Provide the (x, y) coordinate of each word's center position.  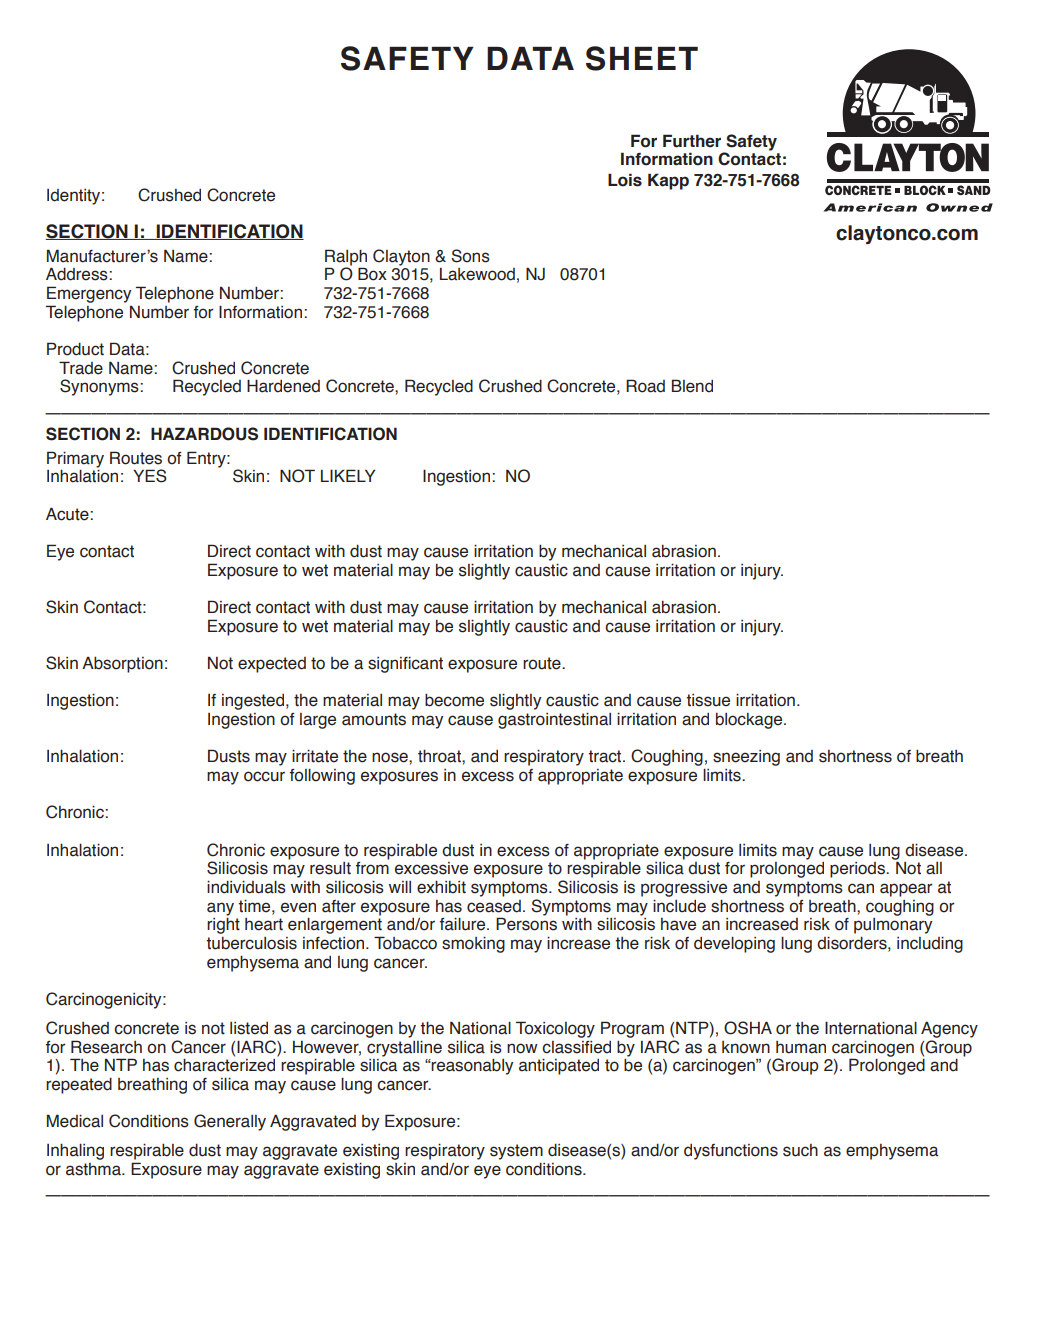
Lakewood (477, 274)
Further (692, 141)
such (800, 1150)
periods (858, 870)
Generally (230, 1122)
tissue (708, 700)
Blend (692, 386)
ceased (494, 906)
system (516, 1152)
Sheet (642, 58)
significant (405, 664)
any (220, 910)
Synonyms (100, 387)
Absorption (122, 665)
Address (78, 274)
